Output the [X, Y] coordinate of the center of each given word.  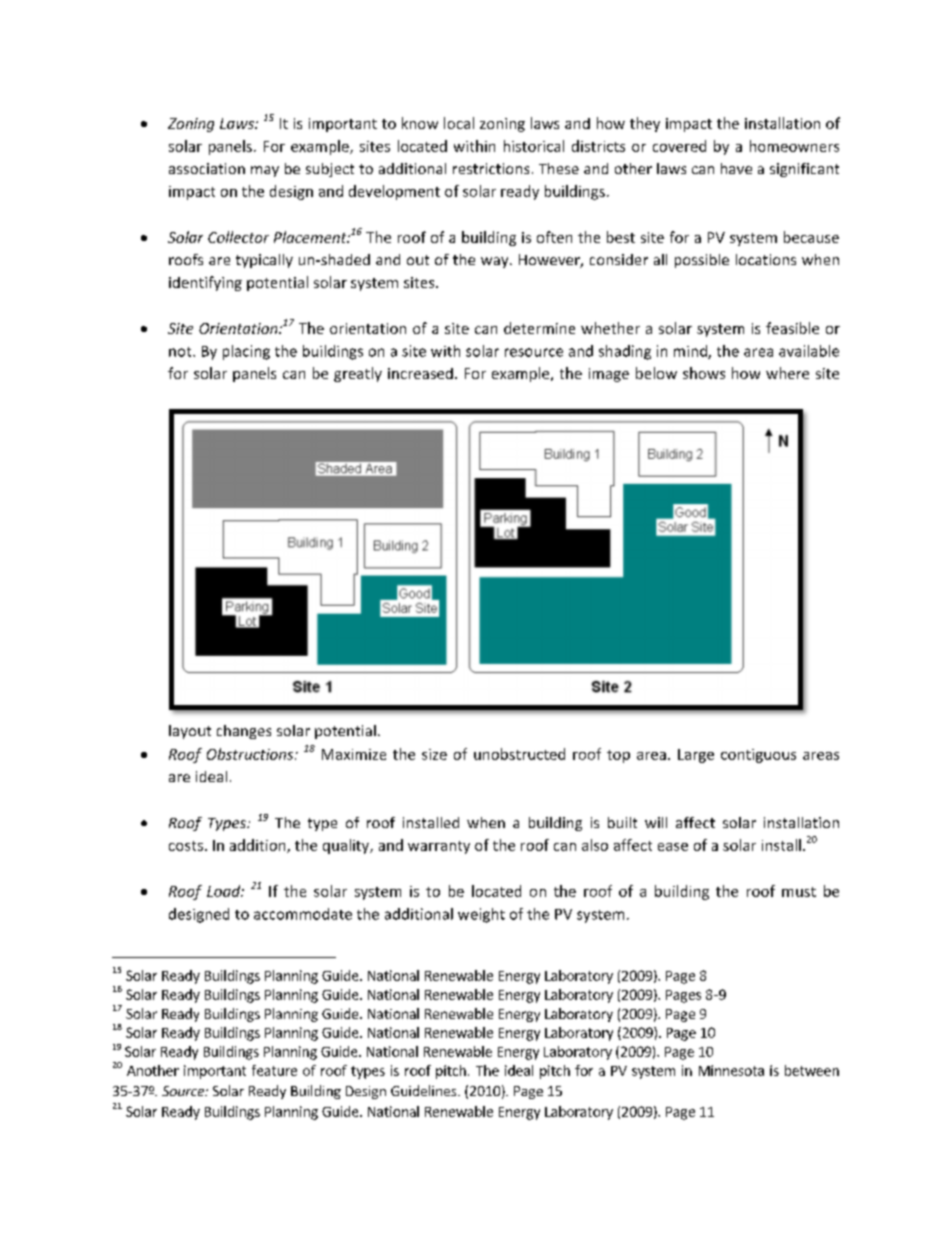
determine [539, 328]
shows [704, 373]
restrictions [491, 168]
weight [481, 915]
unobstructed [519, 754]
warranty [439, 847]
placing [246, 352]
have [736, 168]
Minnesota [731, 1070]
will [656, 822]
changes [244, 732]
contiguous [758, 756]
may [265, 171]
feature [274, 1070]
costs [186, 846]
